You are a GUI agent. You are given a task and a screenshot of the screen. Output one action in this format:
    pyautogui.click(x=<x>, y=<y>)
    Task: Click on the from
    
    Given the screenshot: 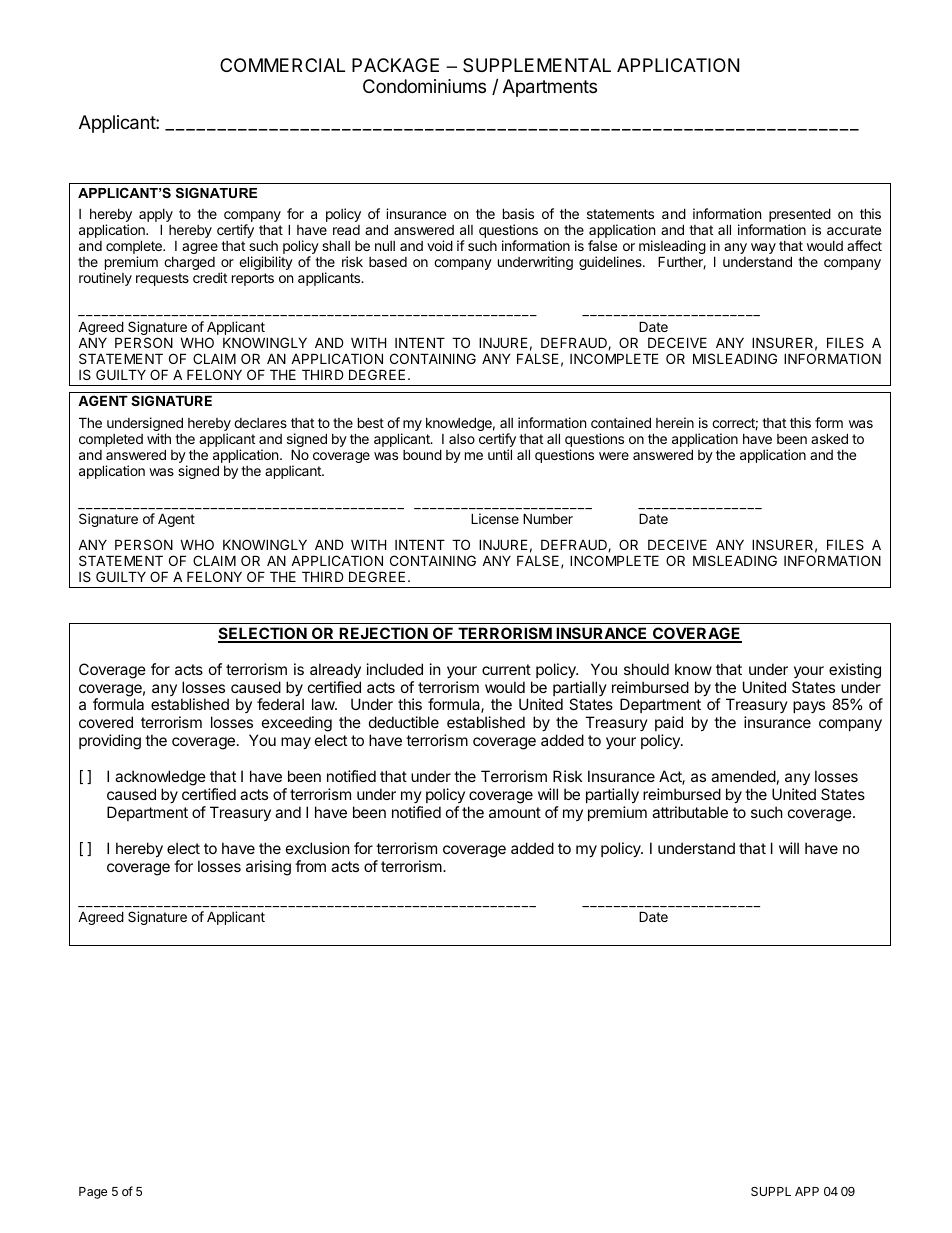 What is the action you would take?
    pyautogui.click(x=310, y=866)
